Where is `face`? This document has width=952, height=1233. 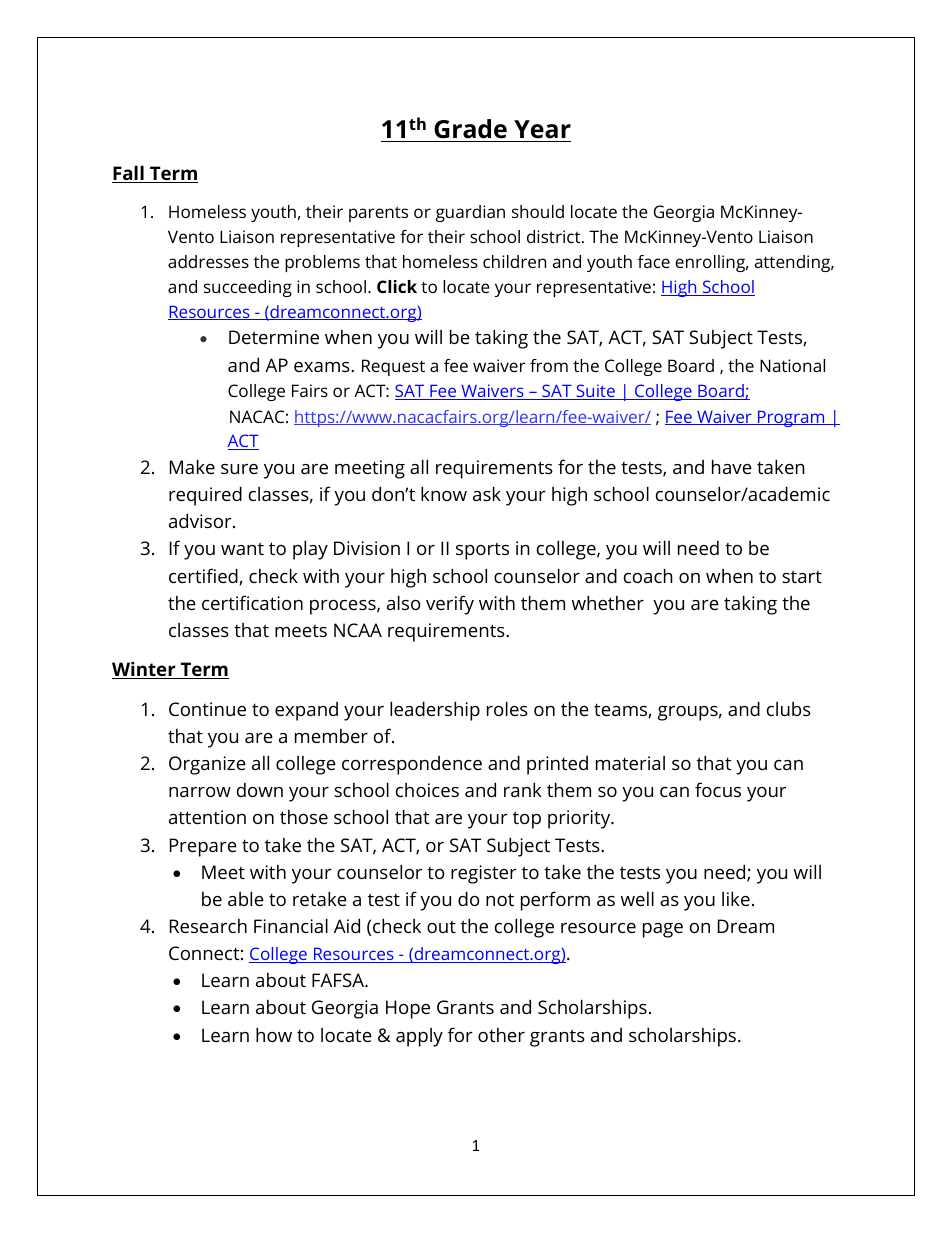 face is located at coordinates (654, 261).
